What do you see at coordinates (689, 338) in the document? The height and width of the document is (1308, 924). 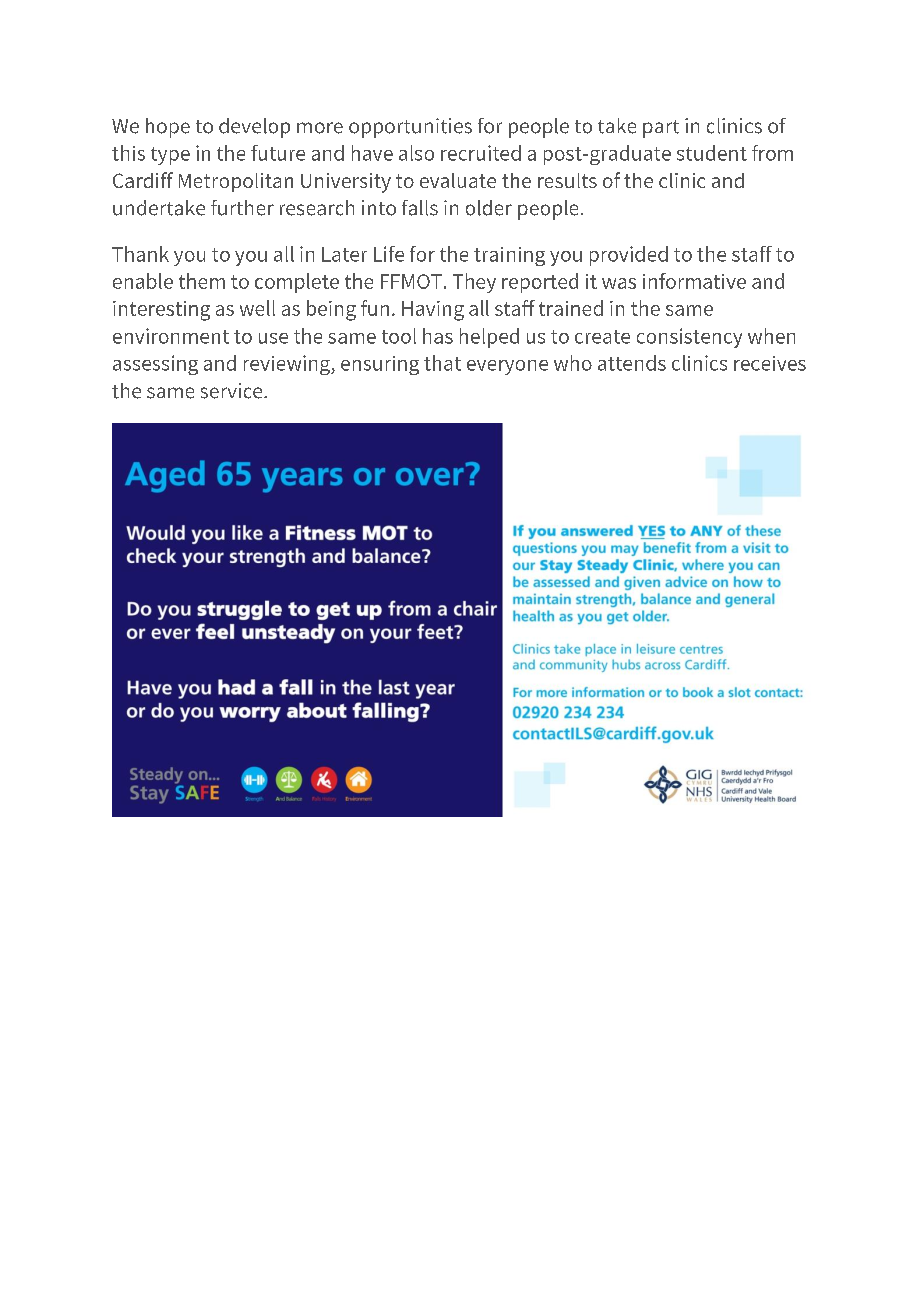 I see `consistency` at bounding box center [689, 338].
